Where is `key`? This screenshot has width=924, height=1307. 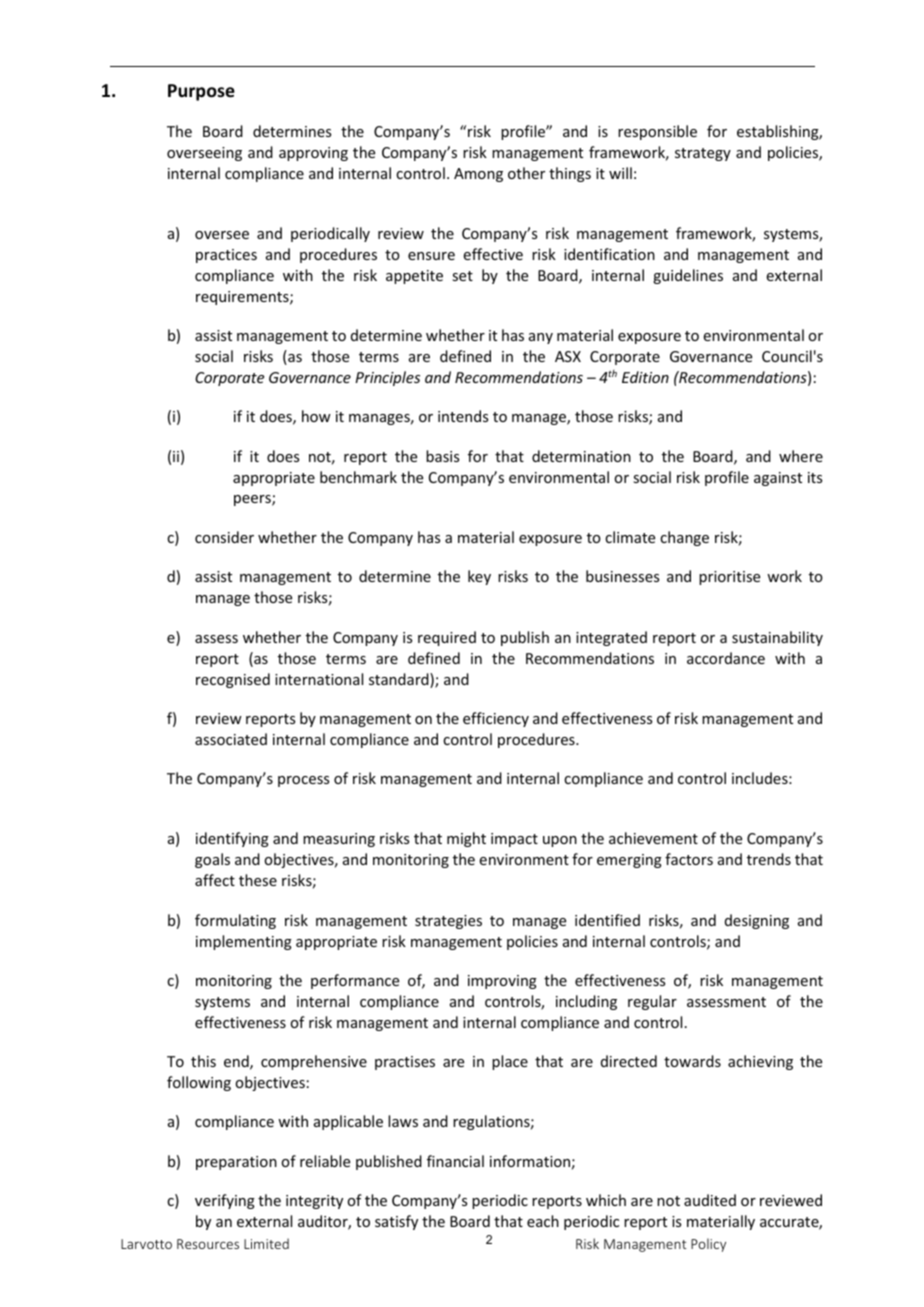 key is located at coordinates (479, 577).
